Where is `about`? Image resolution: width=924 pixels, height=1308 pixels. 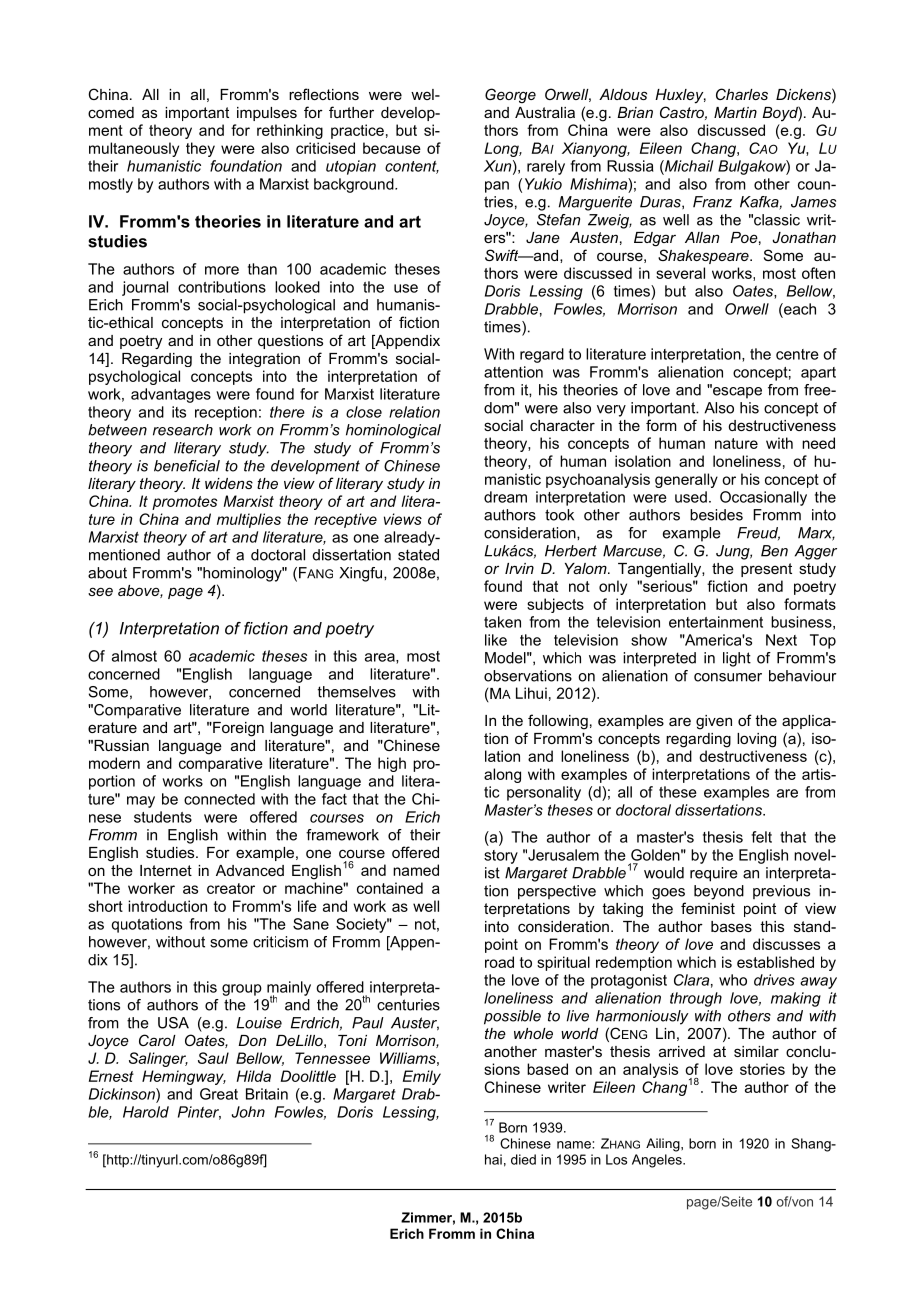 about is located at coordinates (107, 573).
